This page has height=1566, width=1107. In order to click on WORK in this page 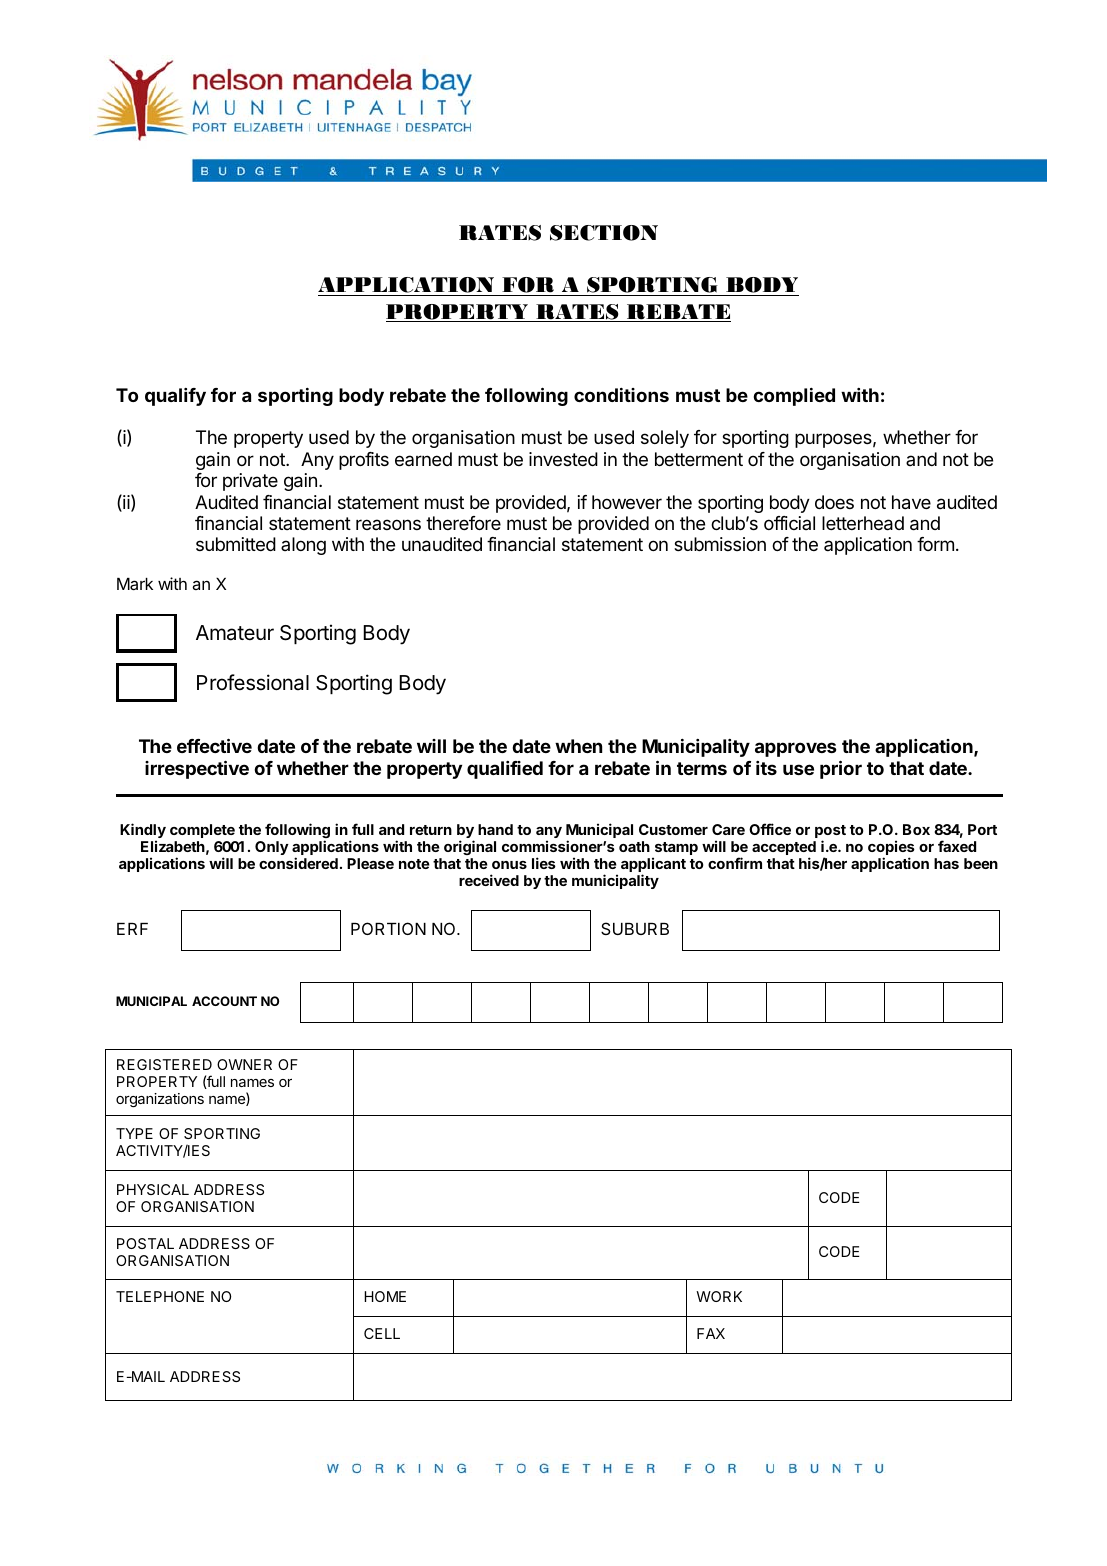, I will do `click(719, 1296)`.
